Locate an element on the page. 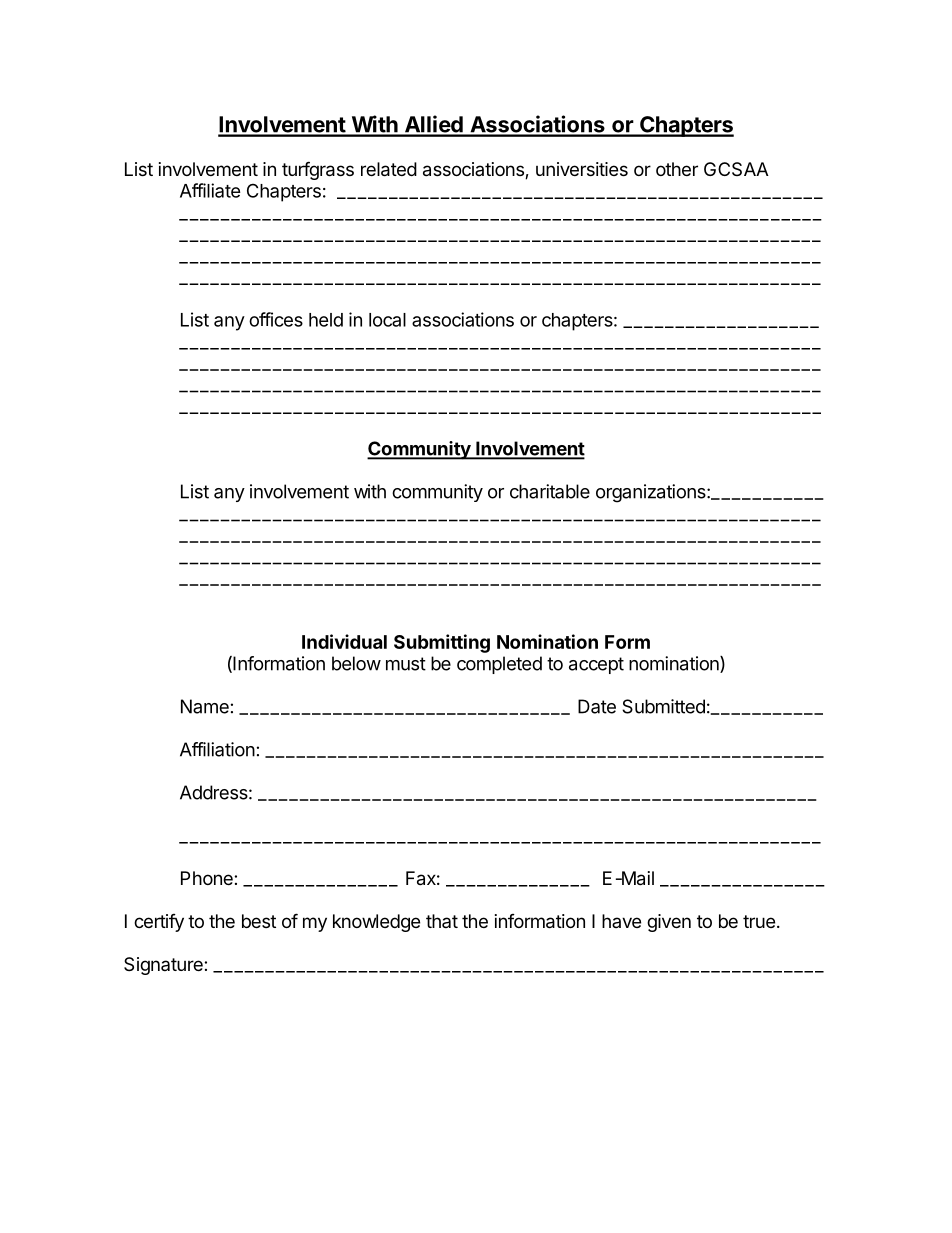  best is located at coordinates (259, 921).
